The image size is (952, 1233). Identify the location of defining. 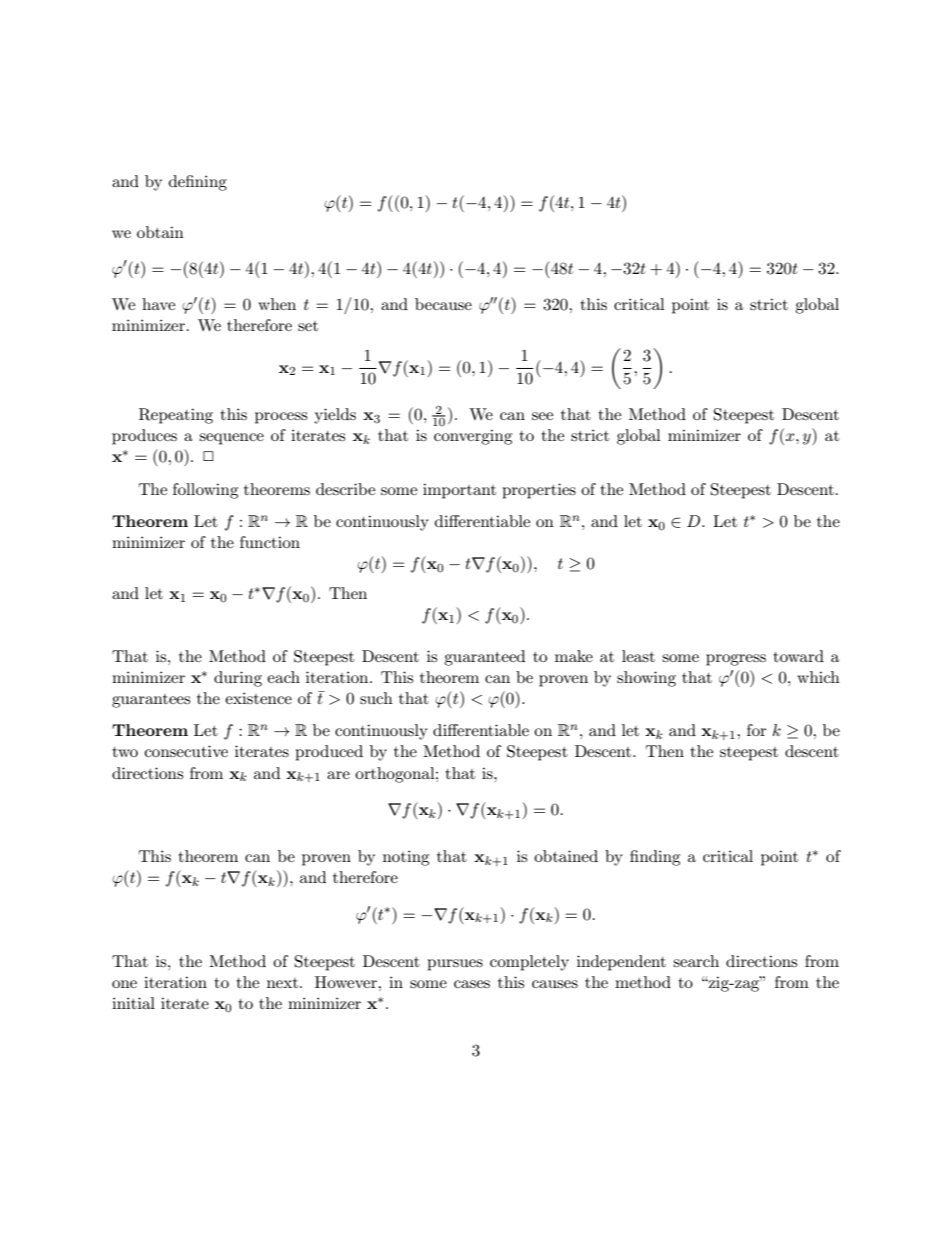
(198, 183).
